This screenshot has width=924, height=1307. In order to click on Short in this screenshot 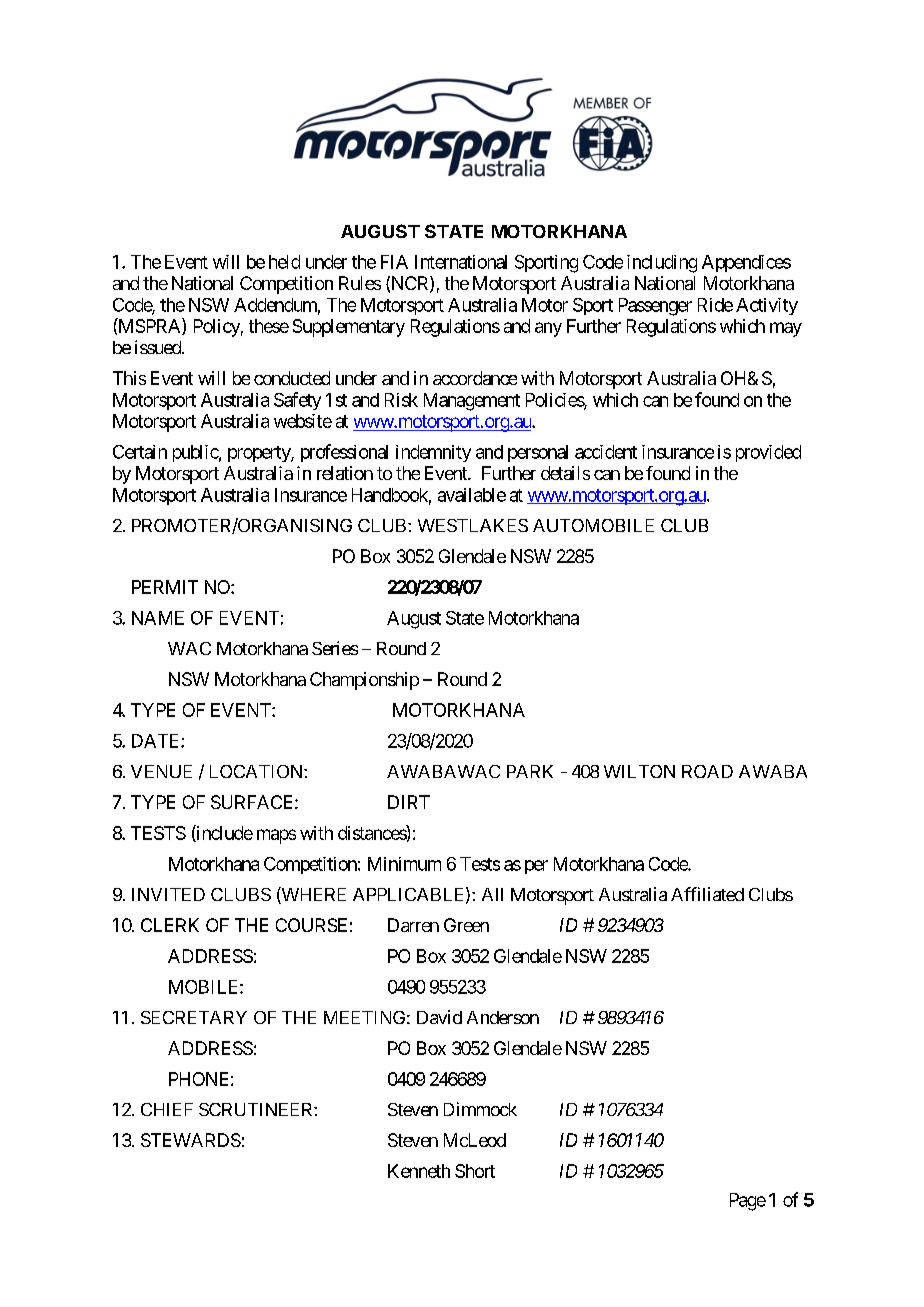, I will do `click(475, 1171)`.
